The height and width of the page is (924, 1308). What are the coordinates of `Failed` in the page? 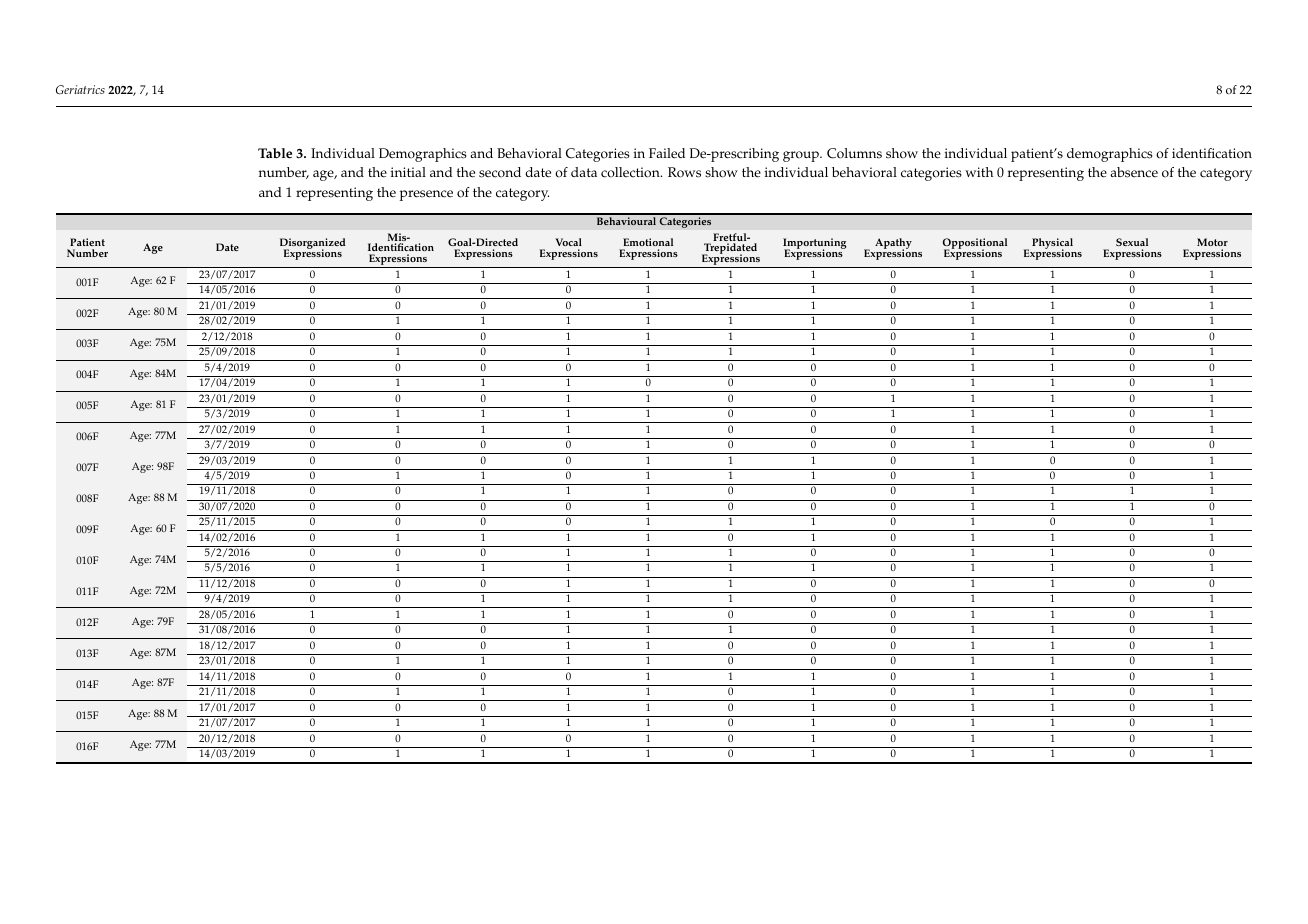 It's located at (667, 153).
